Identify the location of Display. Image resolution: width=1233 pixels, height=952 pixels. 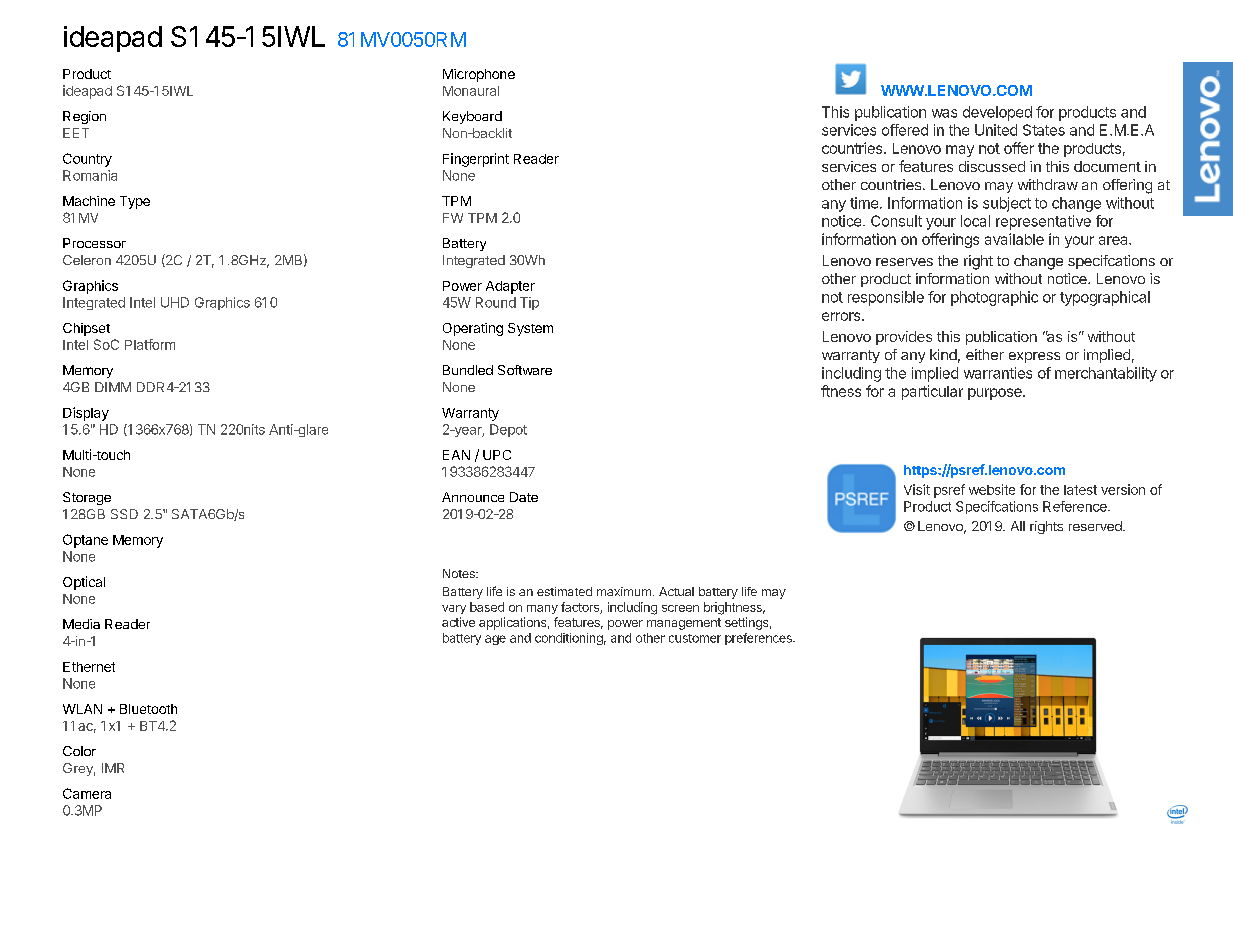
(86, 414).
